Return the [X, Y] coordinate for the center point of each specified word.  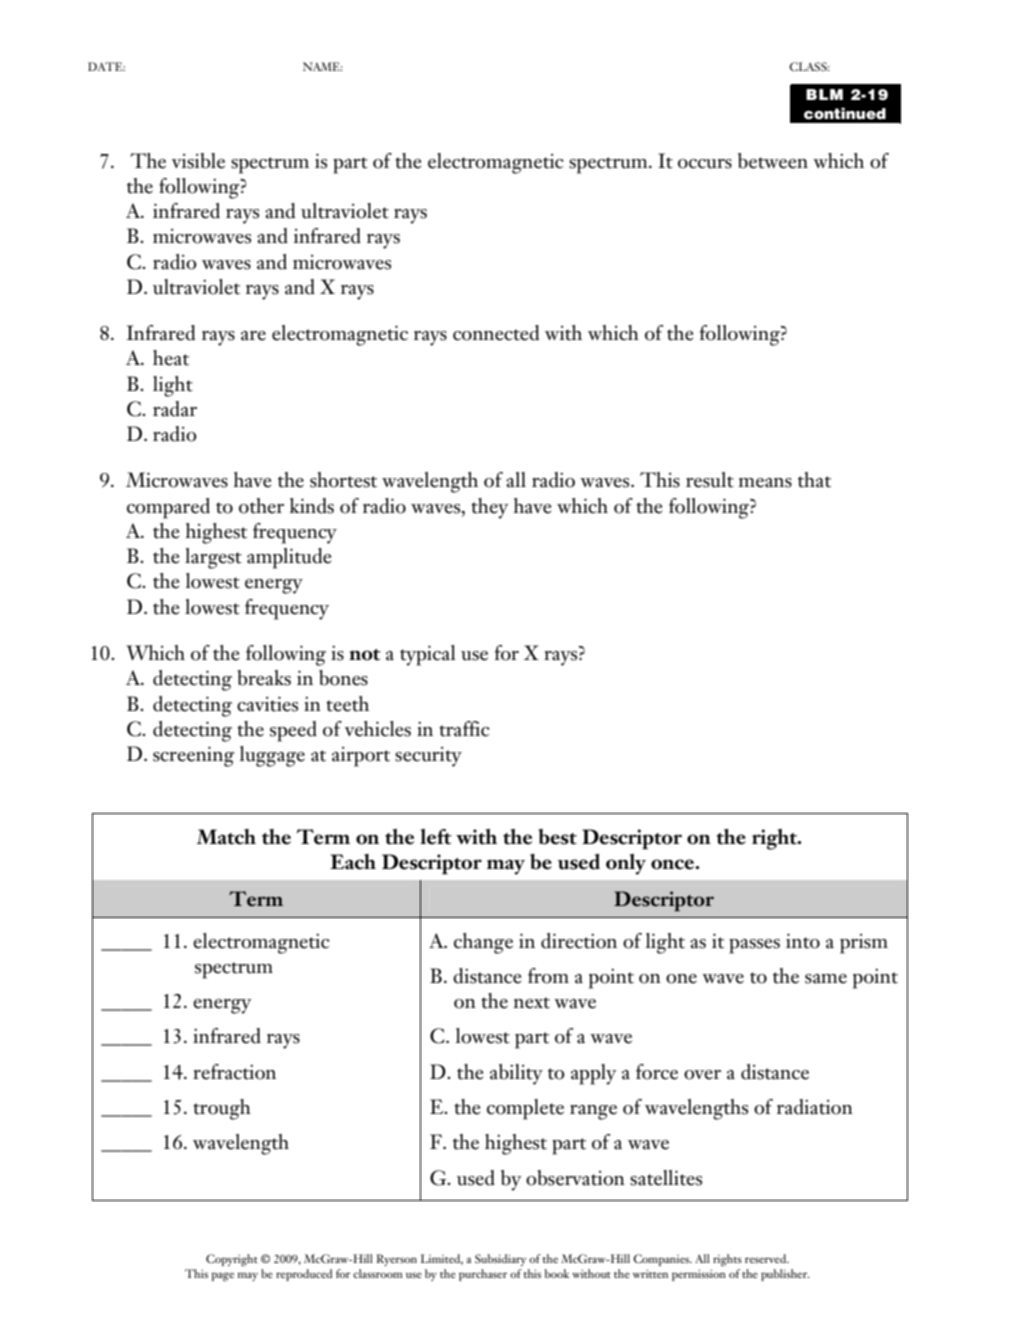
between [773, 161]
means [765, 483]
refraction [234, 1072]
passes [754, 946]
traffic [464, 729]
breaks [264, 678]
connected [496, 333]
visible [198, 161]
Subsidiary [500, 1260]
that [814, 480]
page [223, 1276]
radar [175, 409]
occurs [705, 164]
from [548, 976]
